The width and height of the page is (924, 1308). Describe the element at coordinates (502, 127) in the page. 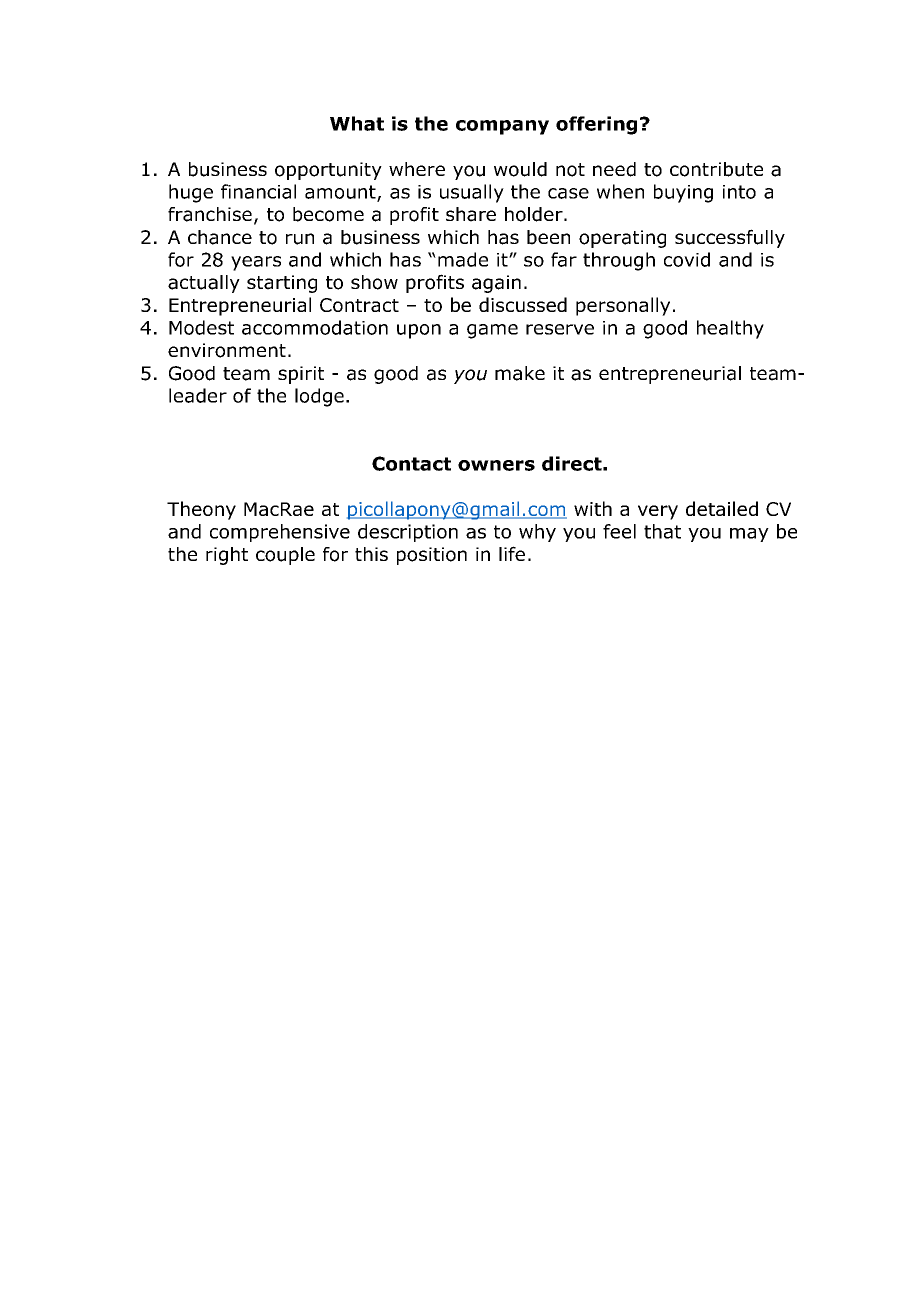

I see `company` at that location.
